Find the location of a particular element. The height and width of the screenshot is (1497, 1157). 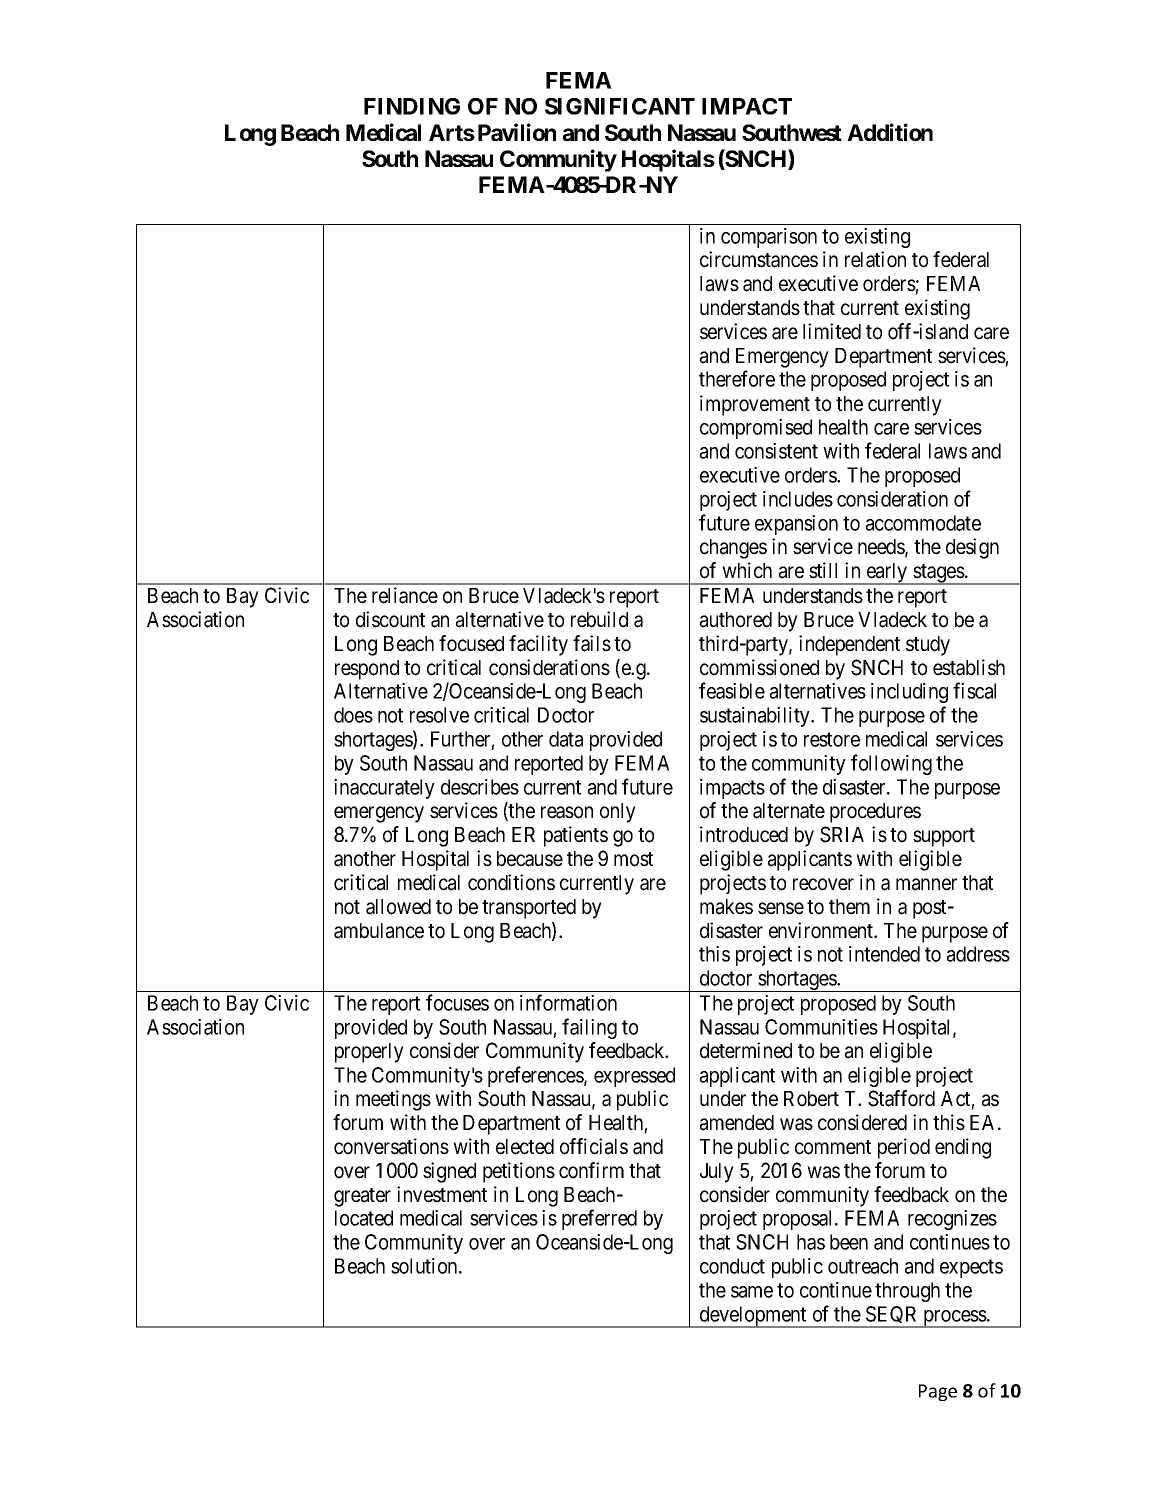

FINDING is located at coordinates (412, 106).
